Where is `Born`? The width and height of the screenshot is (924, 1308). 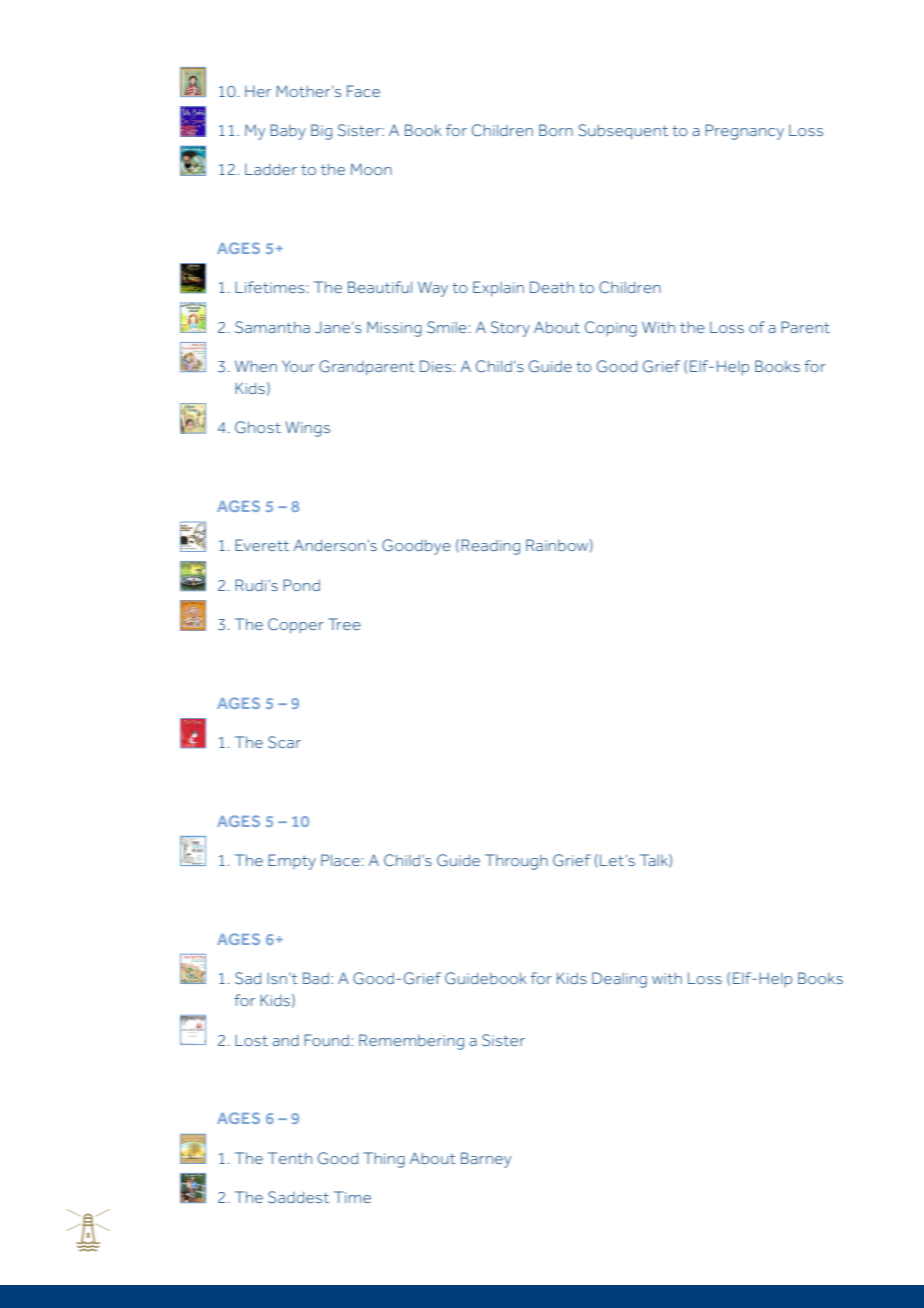 Born is located at coordinates (556, 130).
